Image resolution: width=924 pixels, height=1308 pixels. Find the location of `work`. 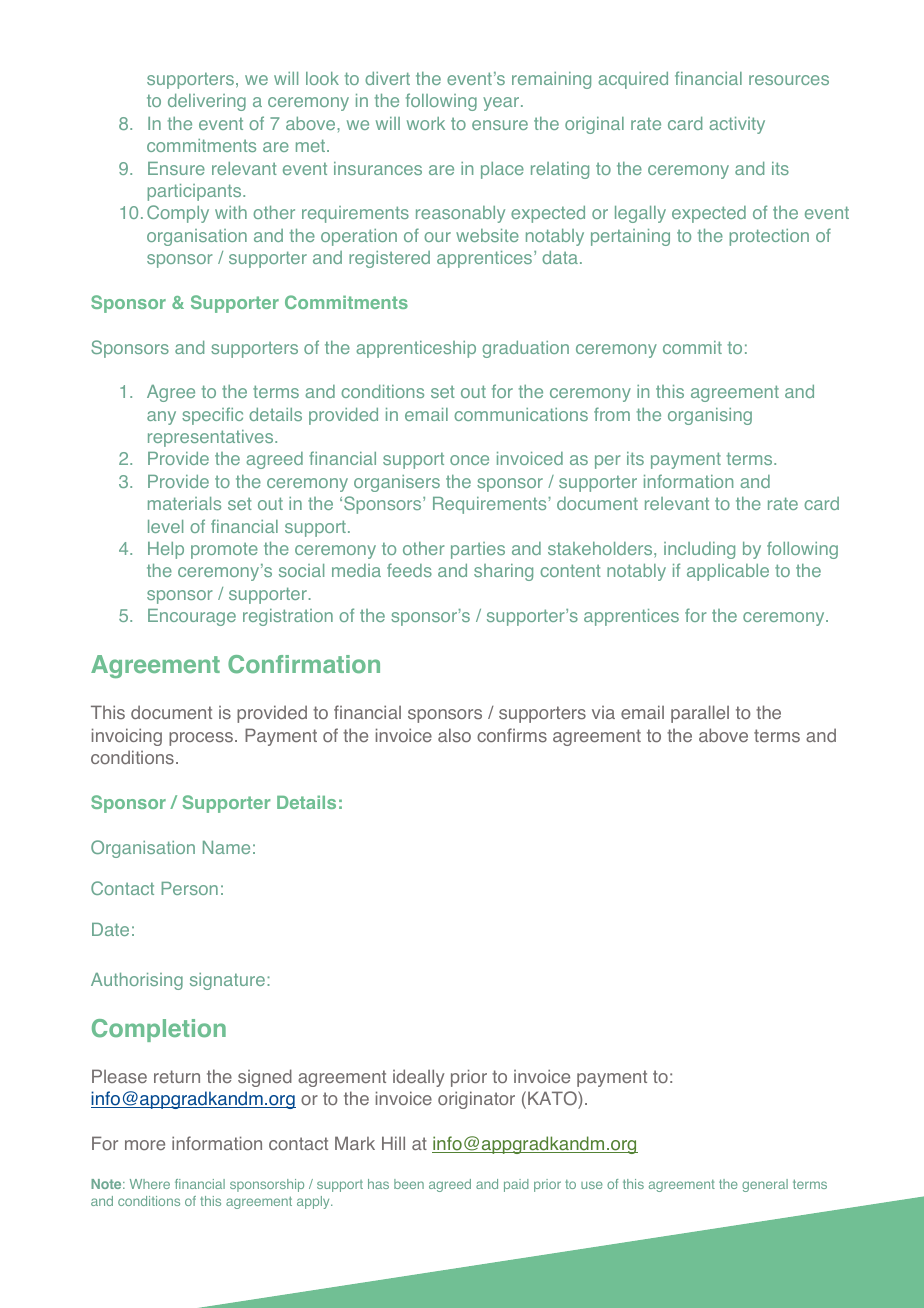

work is located at coordinates (426, 123).
